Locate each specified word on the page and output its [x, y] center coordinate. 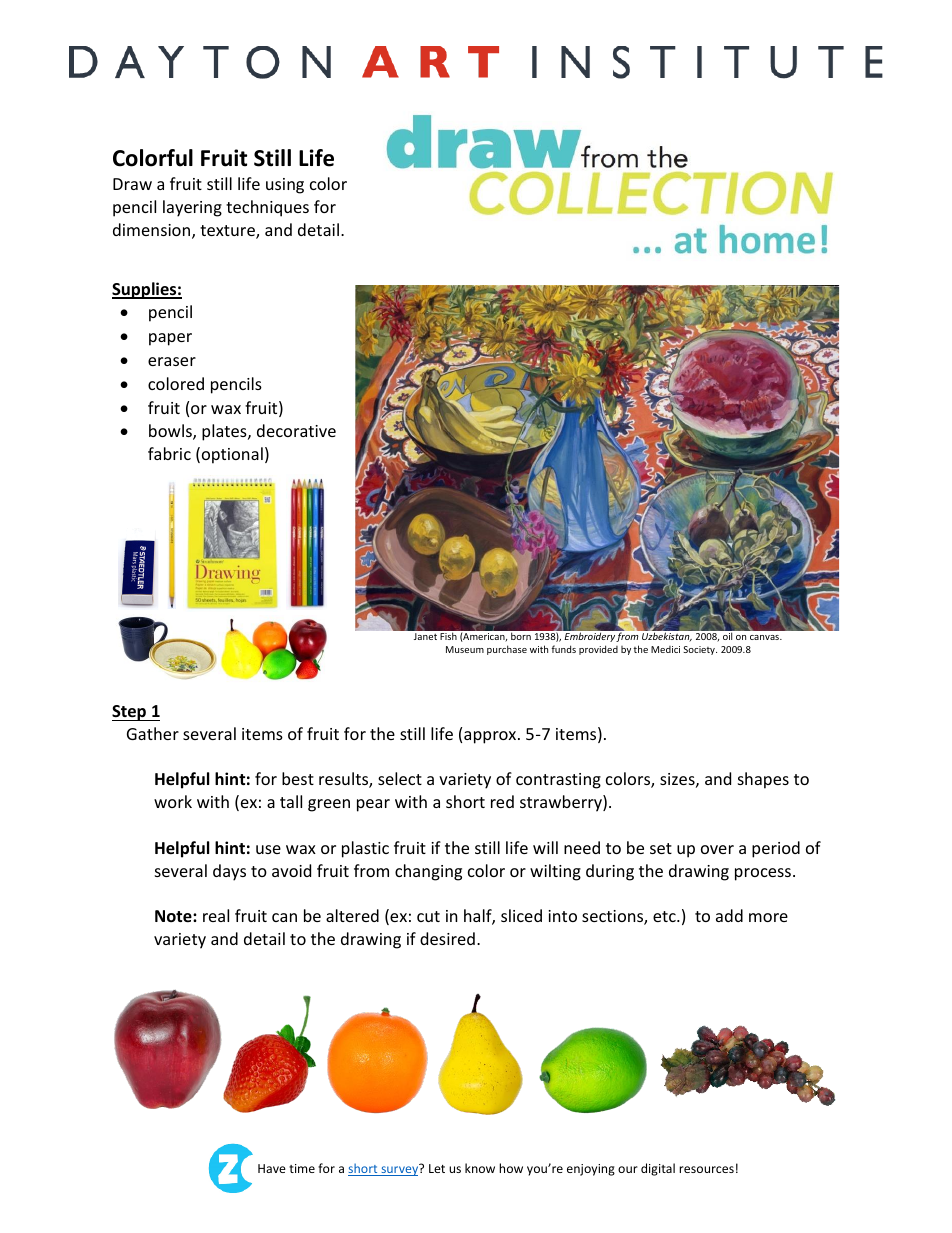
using [285, 186]
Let [437, 1168]
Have [272, 1168]
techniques [267, 208]
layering [192, 208]
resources [706, 1169]
